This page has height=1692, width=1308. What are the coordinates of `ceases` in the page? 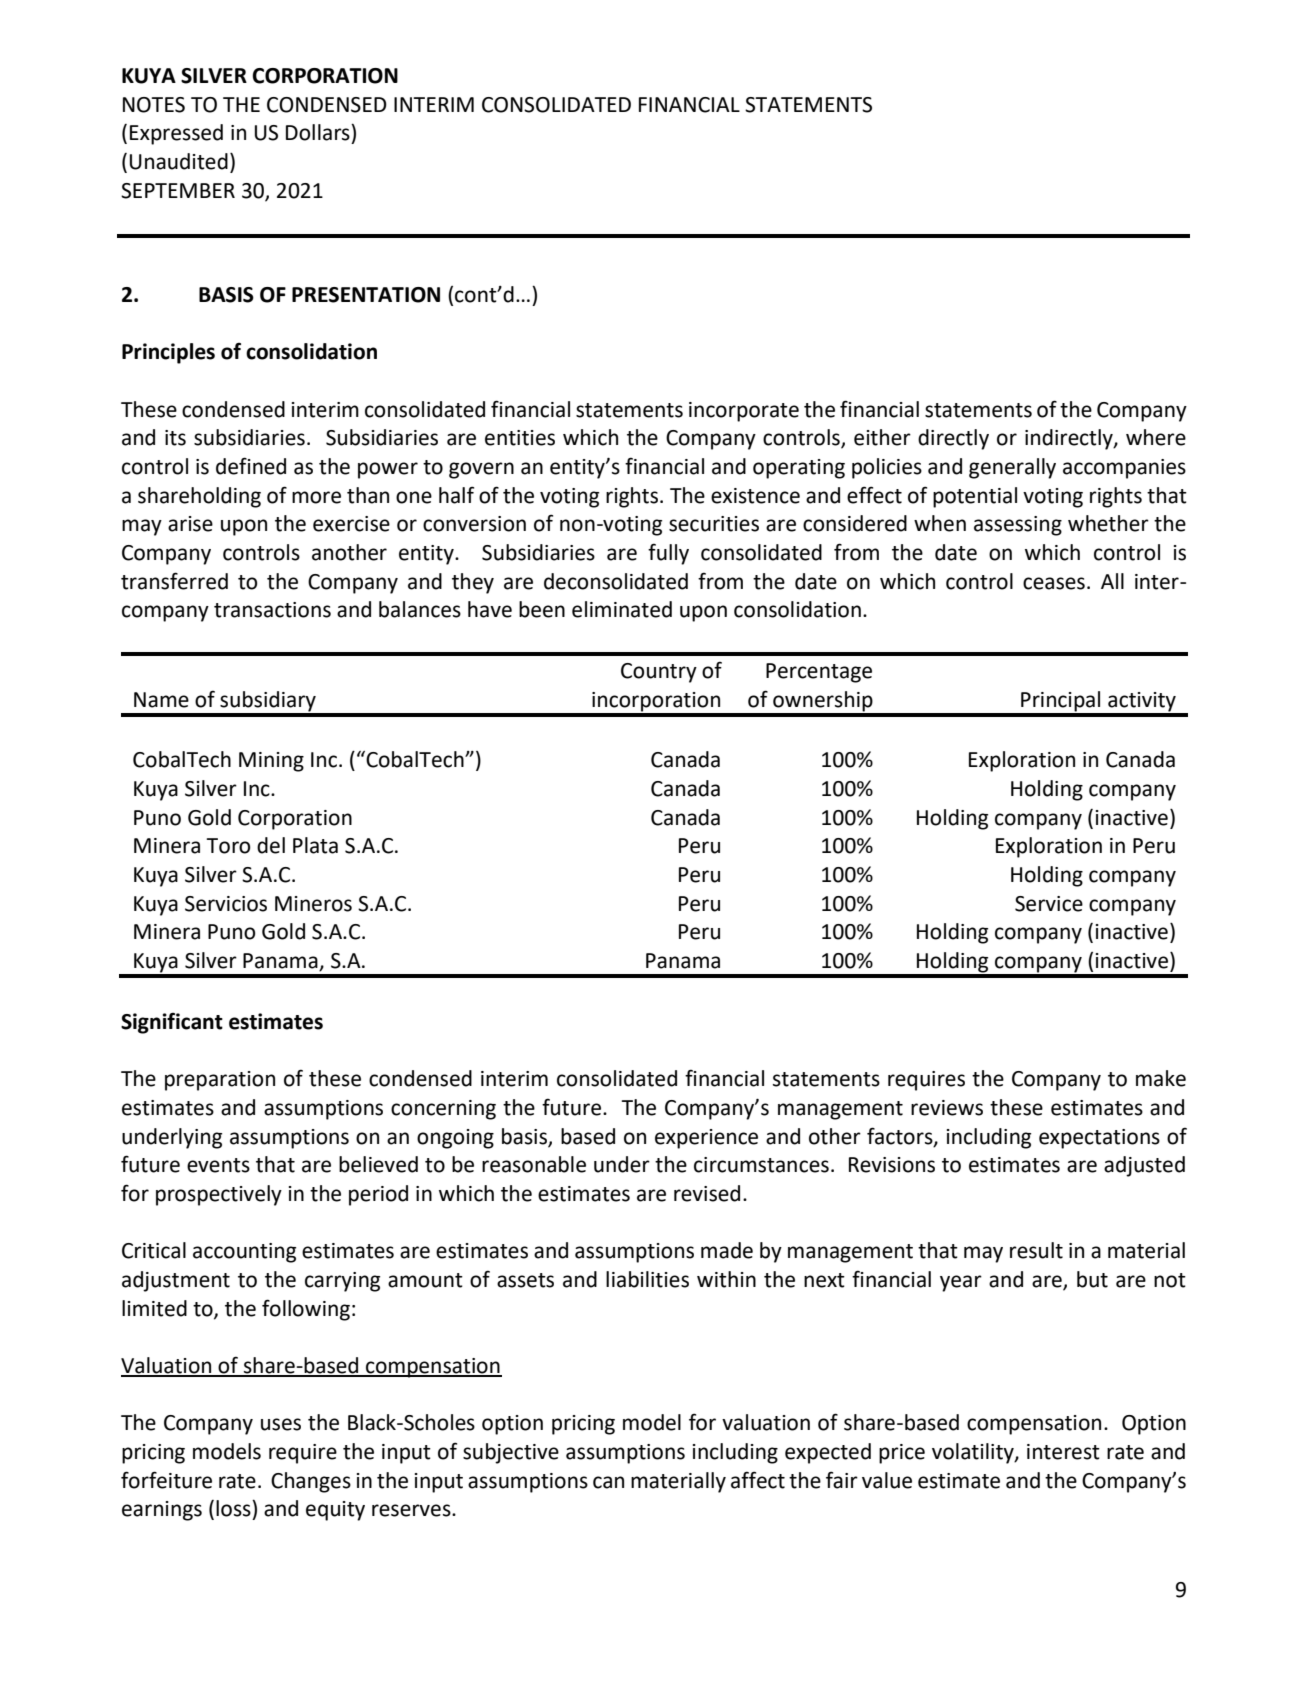 It's located at (1054, 583).
